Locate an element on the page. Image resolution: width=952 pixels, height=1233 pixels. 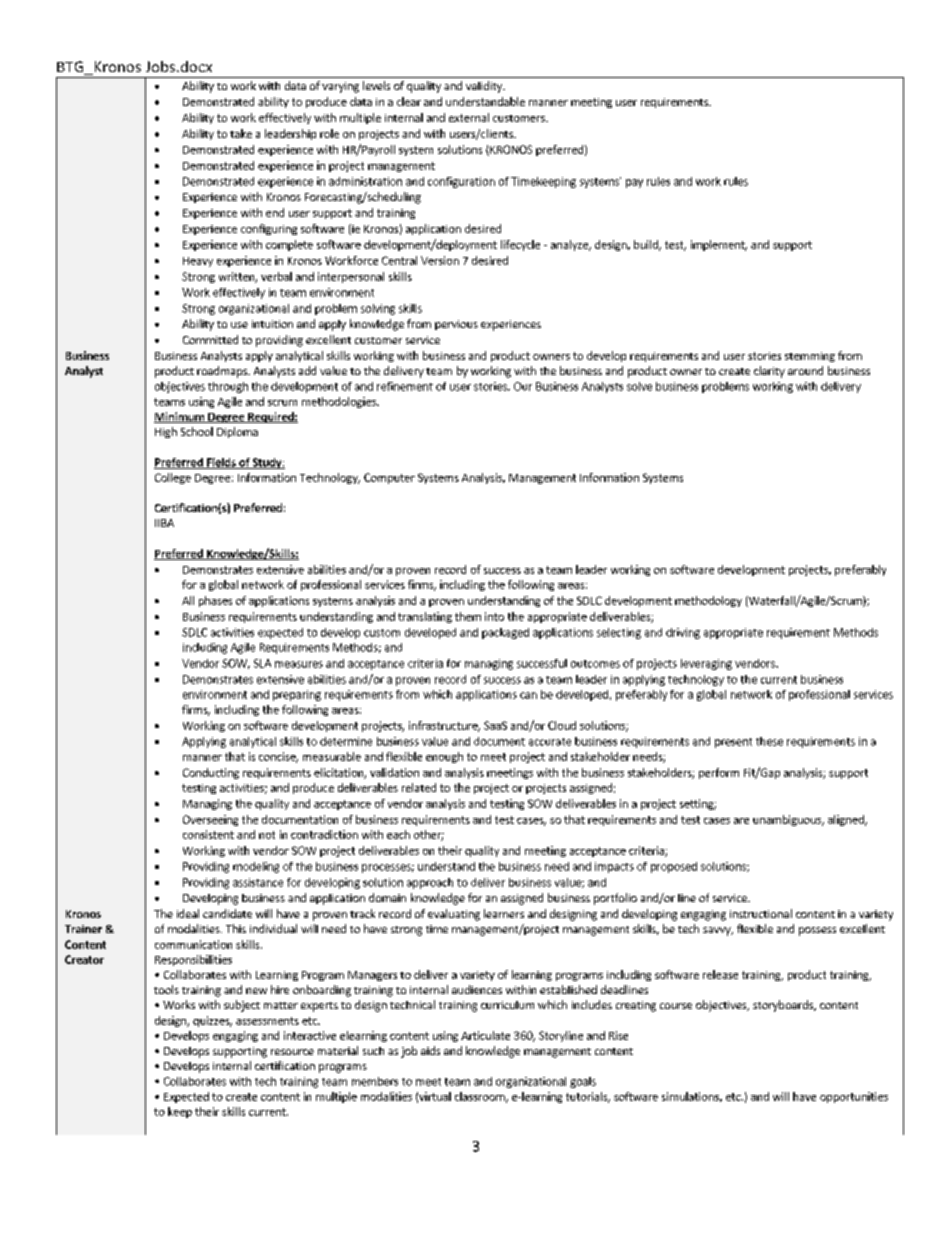
aids is located at coordinates (430, 1050).
